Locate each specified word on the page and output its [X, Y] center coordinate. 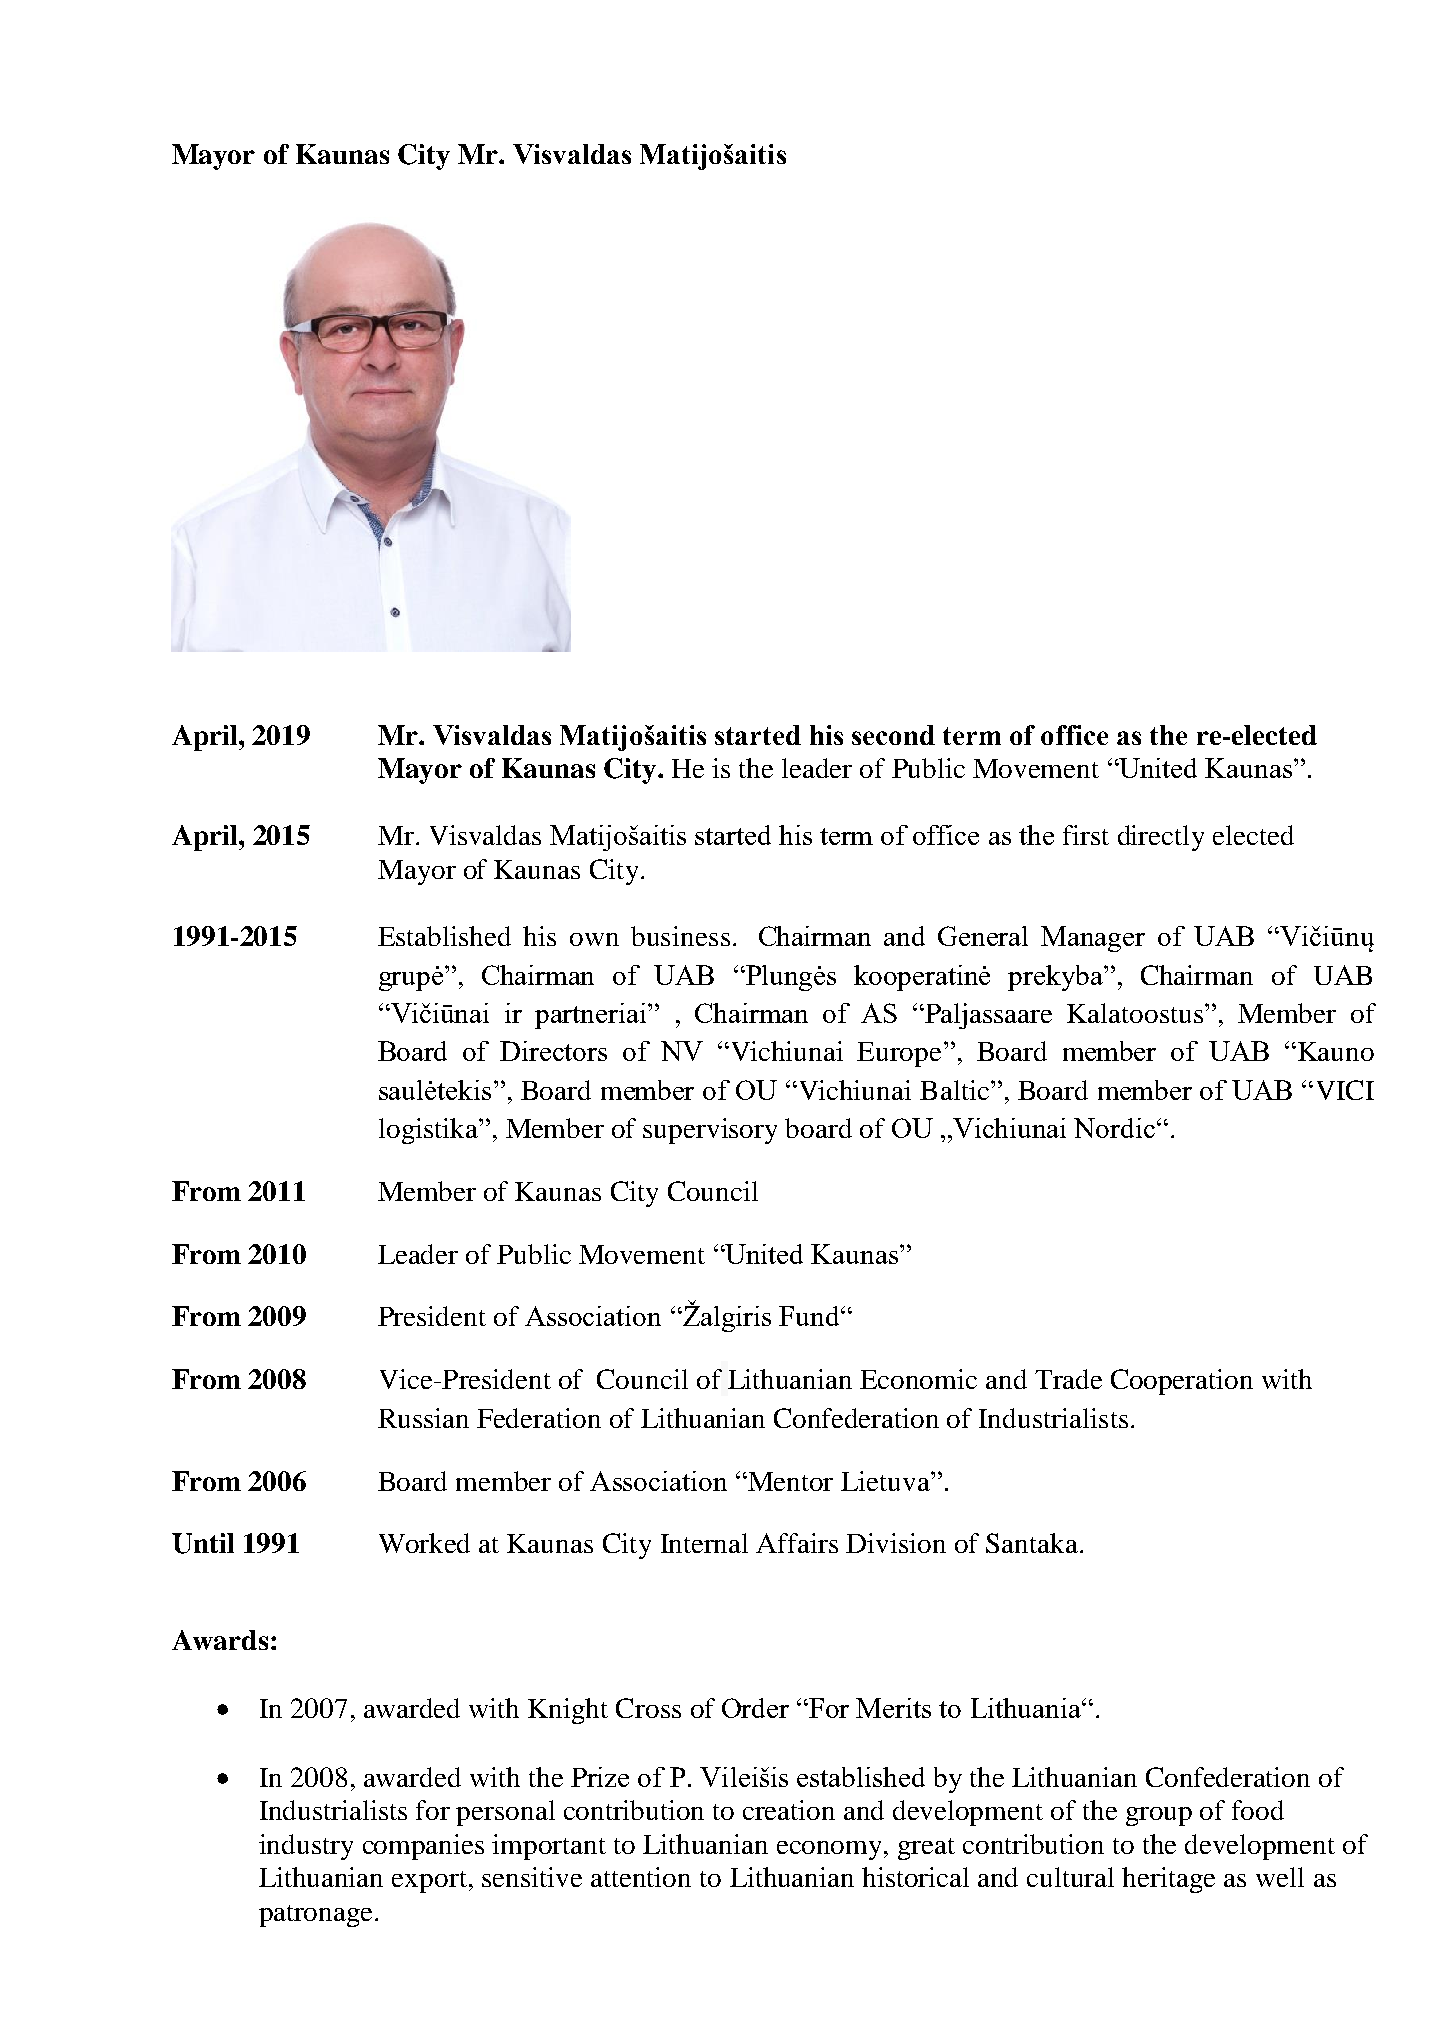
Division [896, 1543]
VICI [1345, 1090]
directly [1161, 838]
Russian [423, 1418]
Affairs [797, 1543]
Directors [553, 1051]
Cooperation [1182, 1382]
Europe [899, 1054]
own [594, 939]
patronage [315, 1916]
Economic [918, 1379]
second [893, 735]
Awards [220, 1640]
